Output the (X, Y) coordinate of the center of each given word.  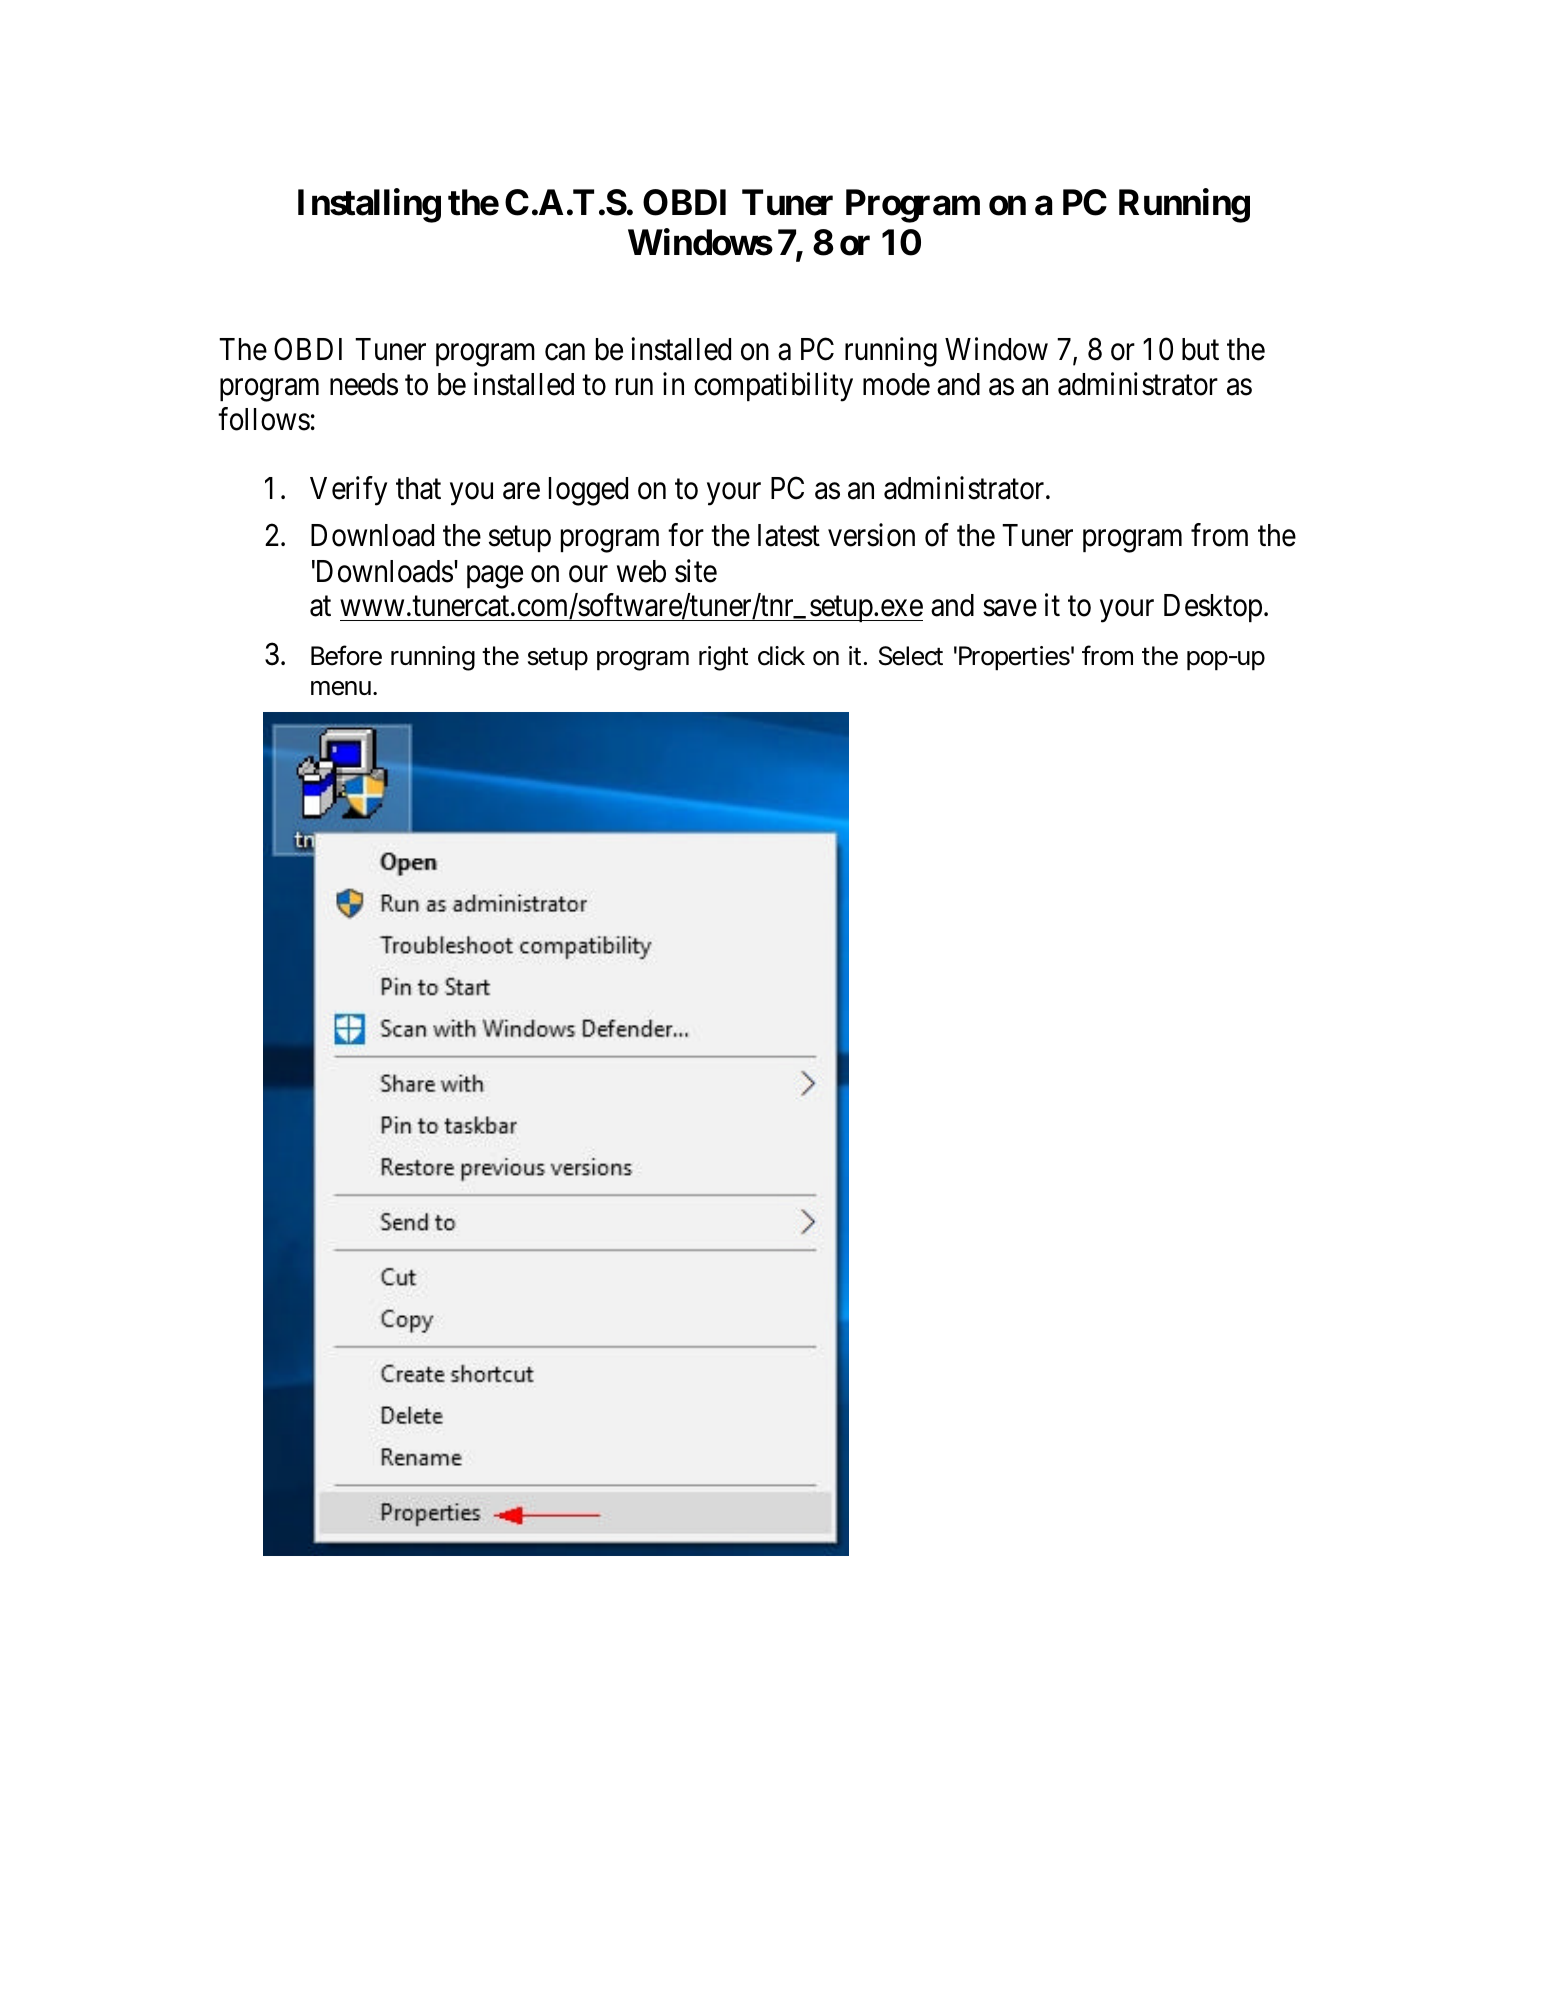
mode (896, 384)
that (418, 488)
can (565, 352)
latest (789, 535)
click (781, 656)
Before (346, 655)
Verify (348, 491)
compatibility (773, 387)
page (495, 577)
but (1200, 349)
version (871, 535)
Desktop (1213, 608)
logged (588, 491)
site (696, 571)
